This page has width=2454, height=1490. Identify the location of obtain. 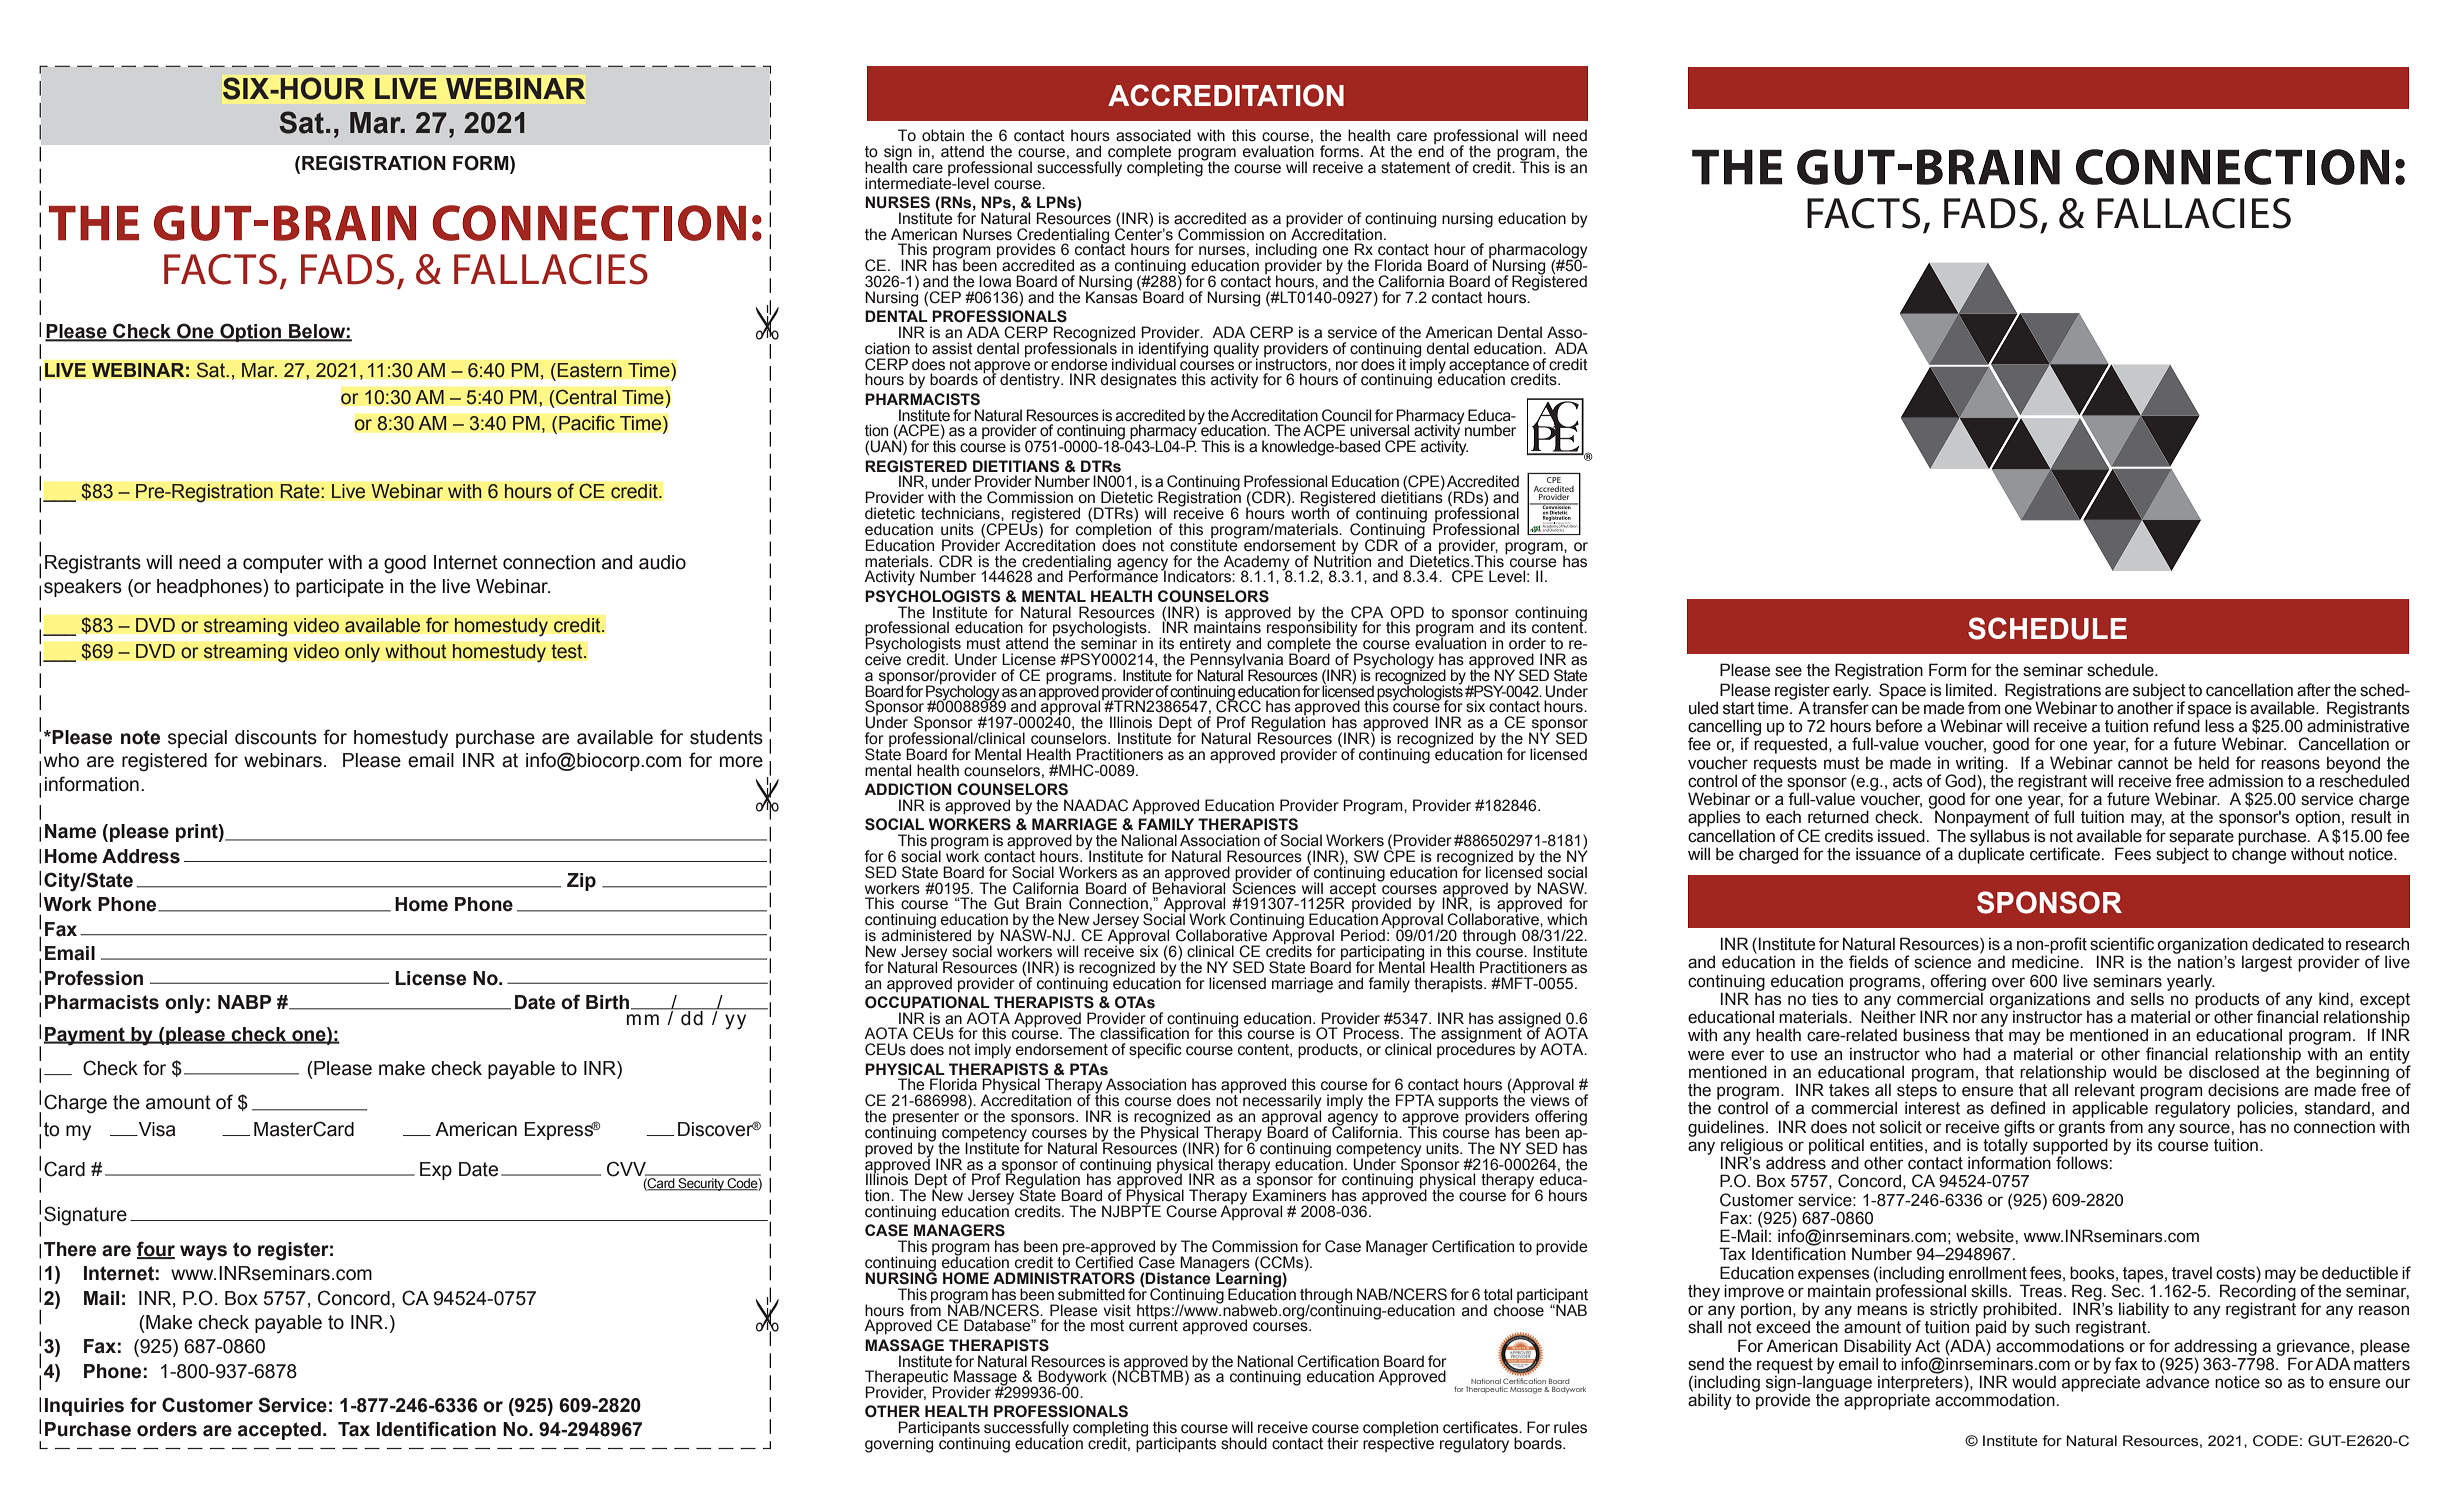
(943, 135).
